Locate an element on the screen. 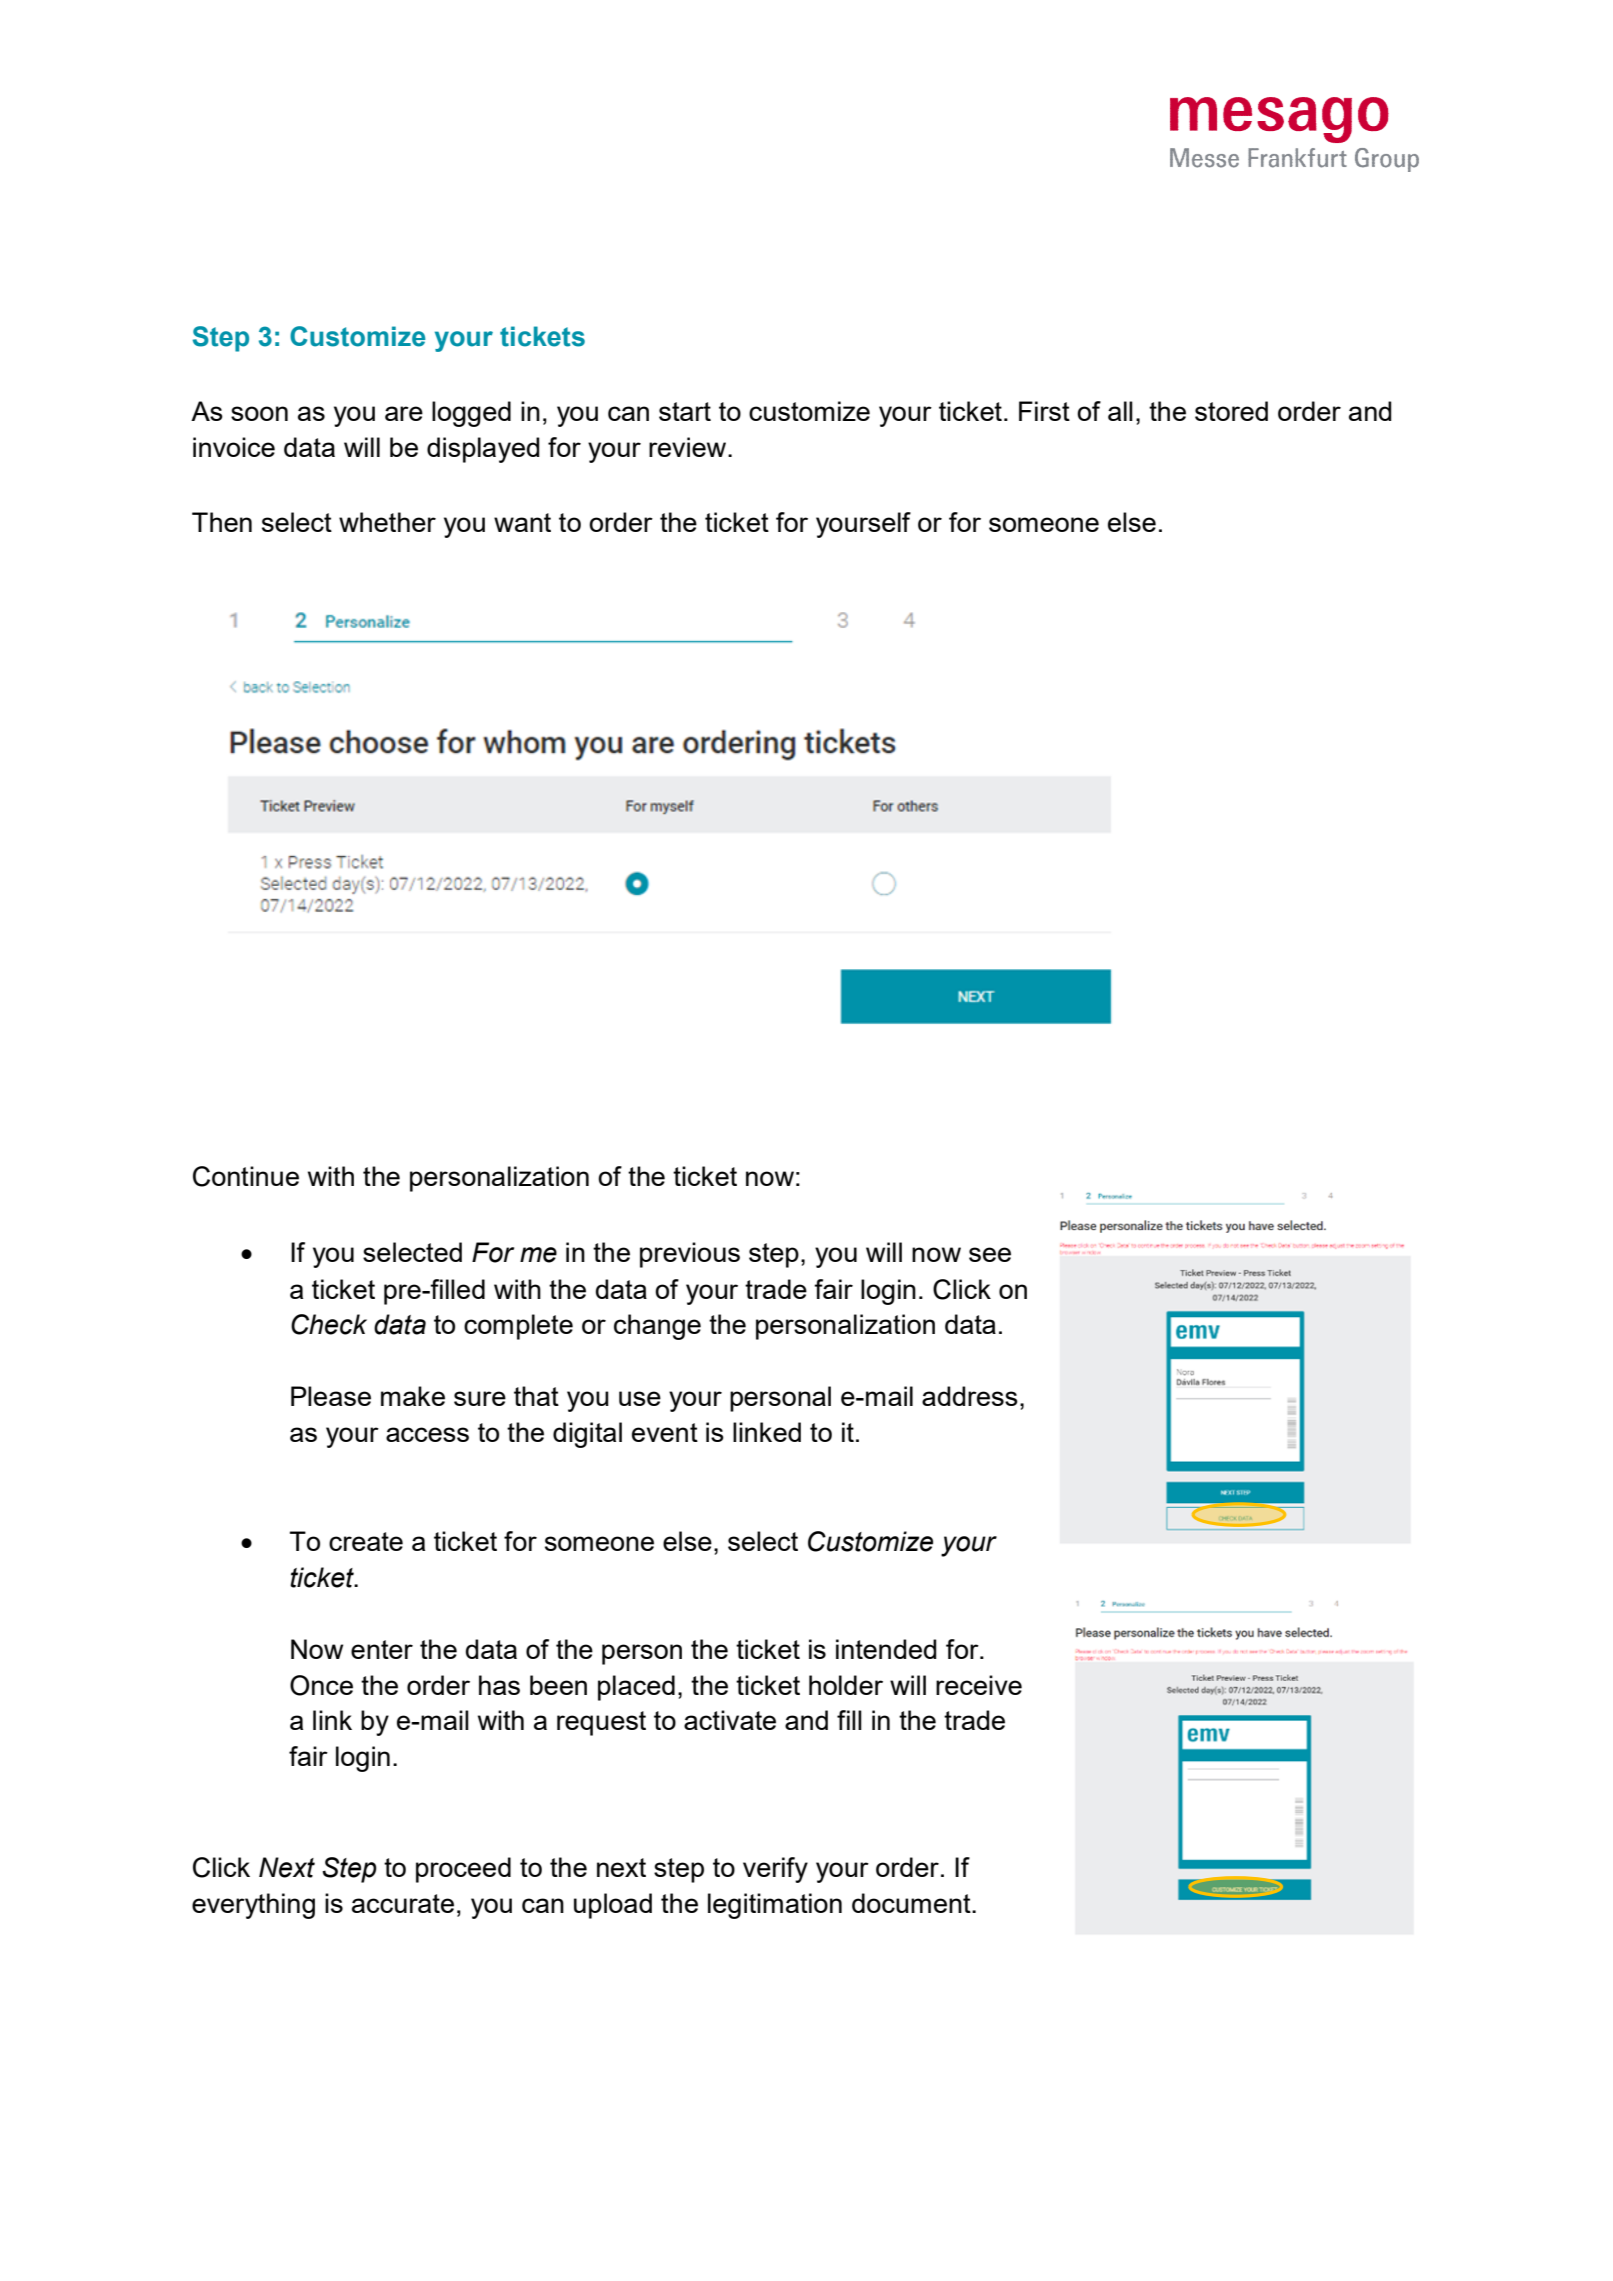  are is located at coordinates (404, 413).
